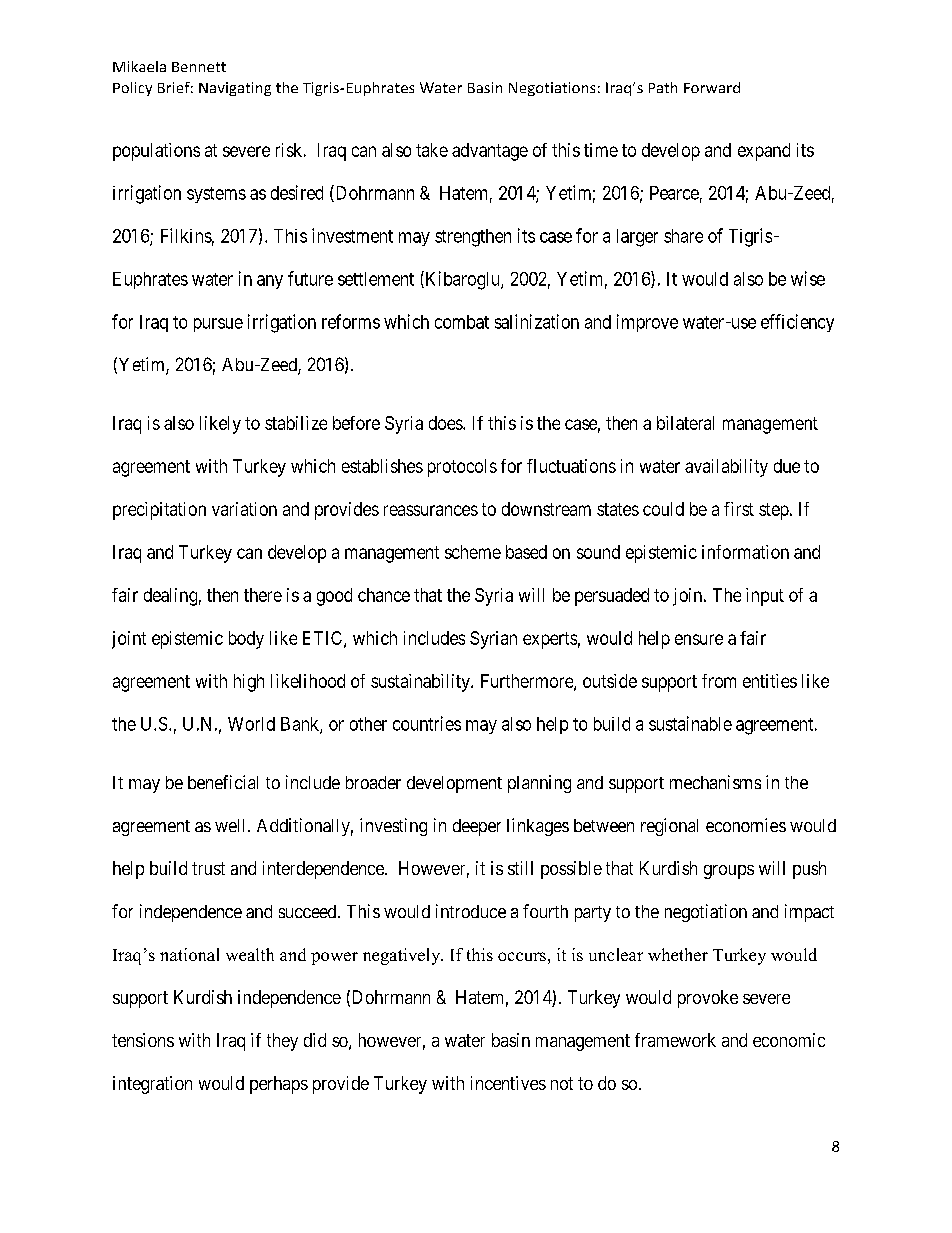 This document has width=952, height=1233. What do you see at coordinates (508, 1083) in the document?
I see `incentives` at bounding box center [508, 1083].
